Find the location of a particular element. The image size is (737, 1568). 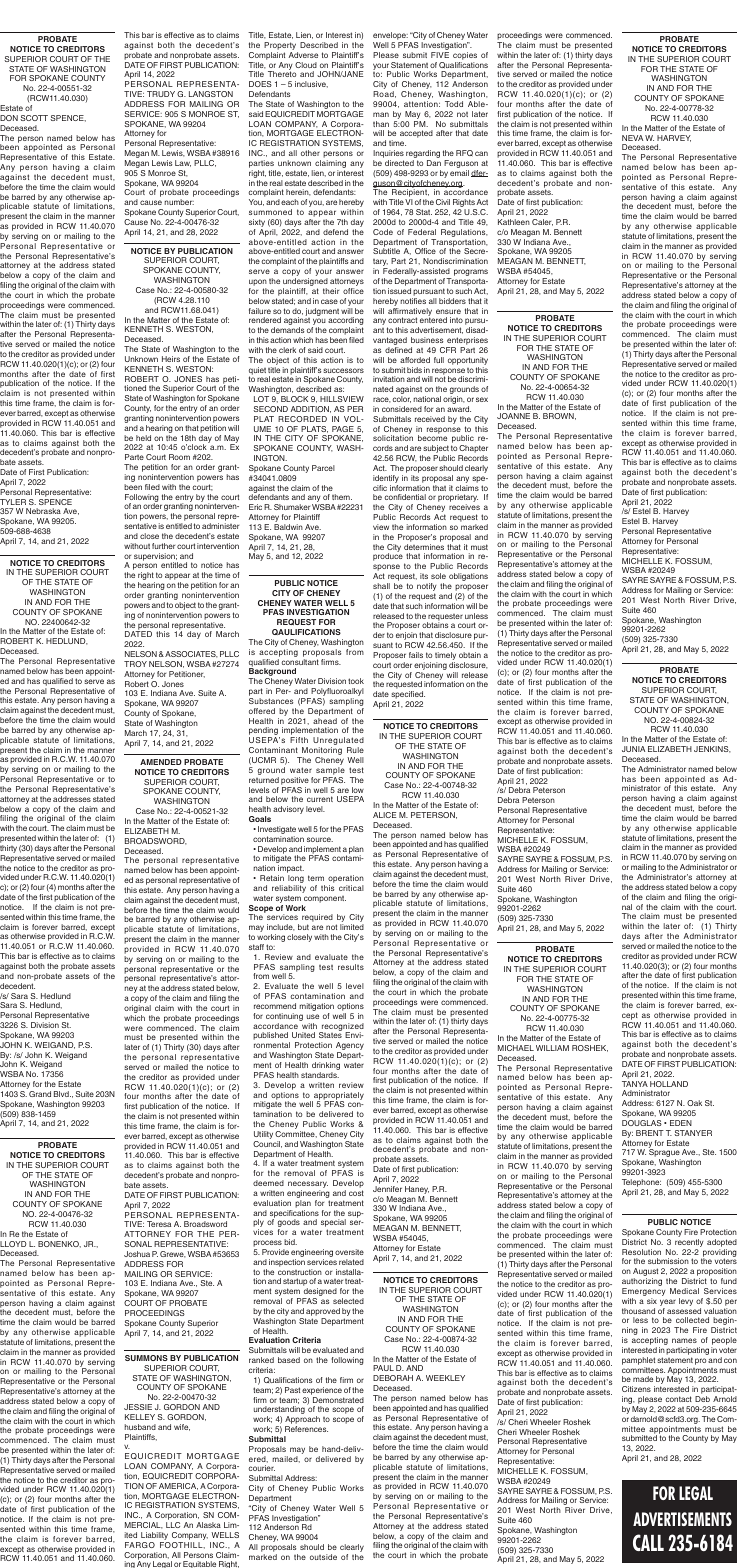

than is located at coordinates (381, 124).
